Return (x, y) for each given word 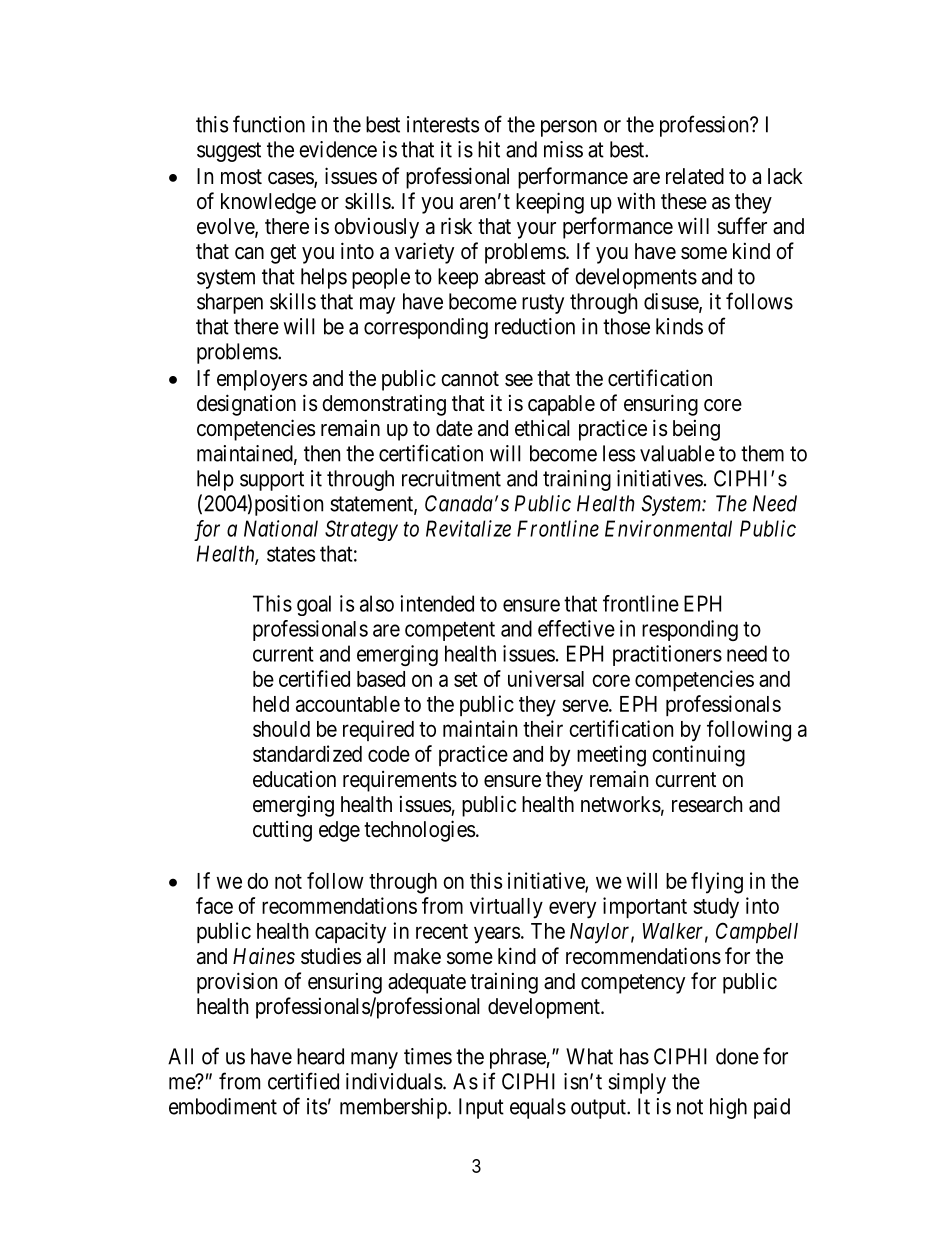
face (214, 905)
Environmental (668, 528)
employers (262, 380)
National (281, 528)
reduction (535, 326)
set (466, 679)
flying (717, 883)
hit (489, 149)
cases (291, 179)
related (695, 176)
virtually (506, 908)
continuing (698, 756)
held (271, 704)
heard (320, 1056)
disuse (672, 302)
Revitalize (468, 528)
